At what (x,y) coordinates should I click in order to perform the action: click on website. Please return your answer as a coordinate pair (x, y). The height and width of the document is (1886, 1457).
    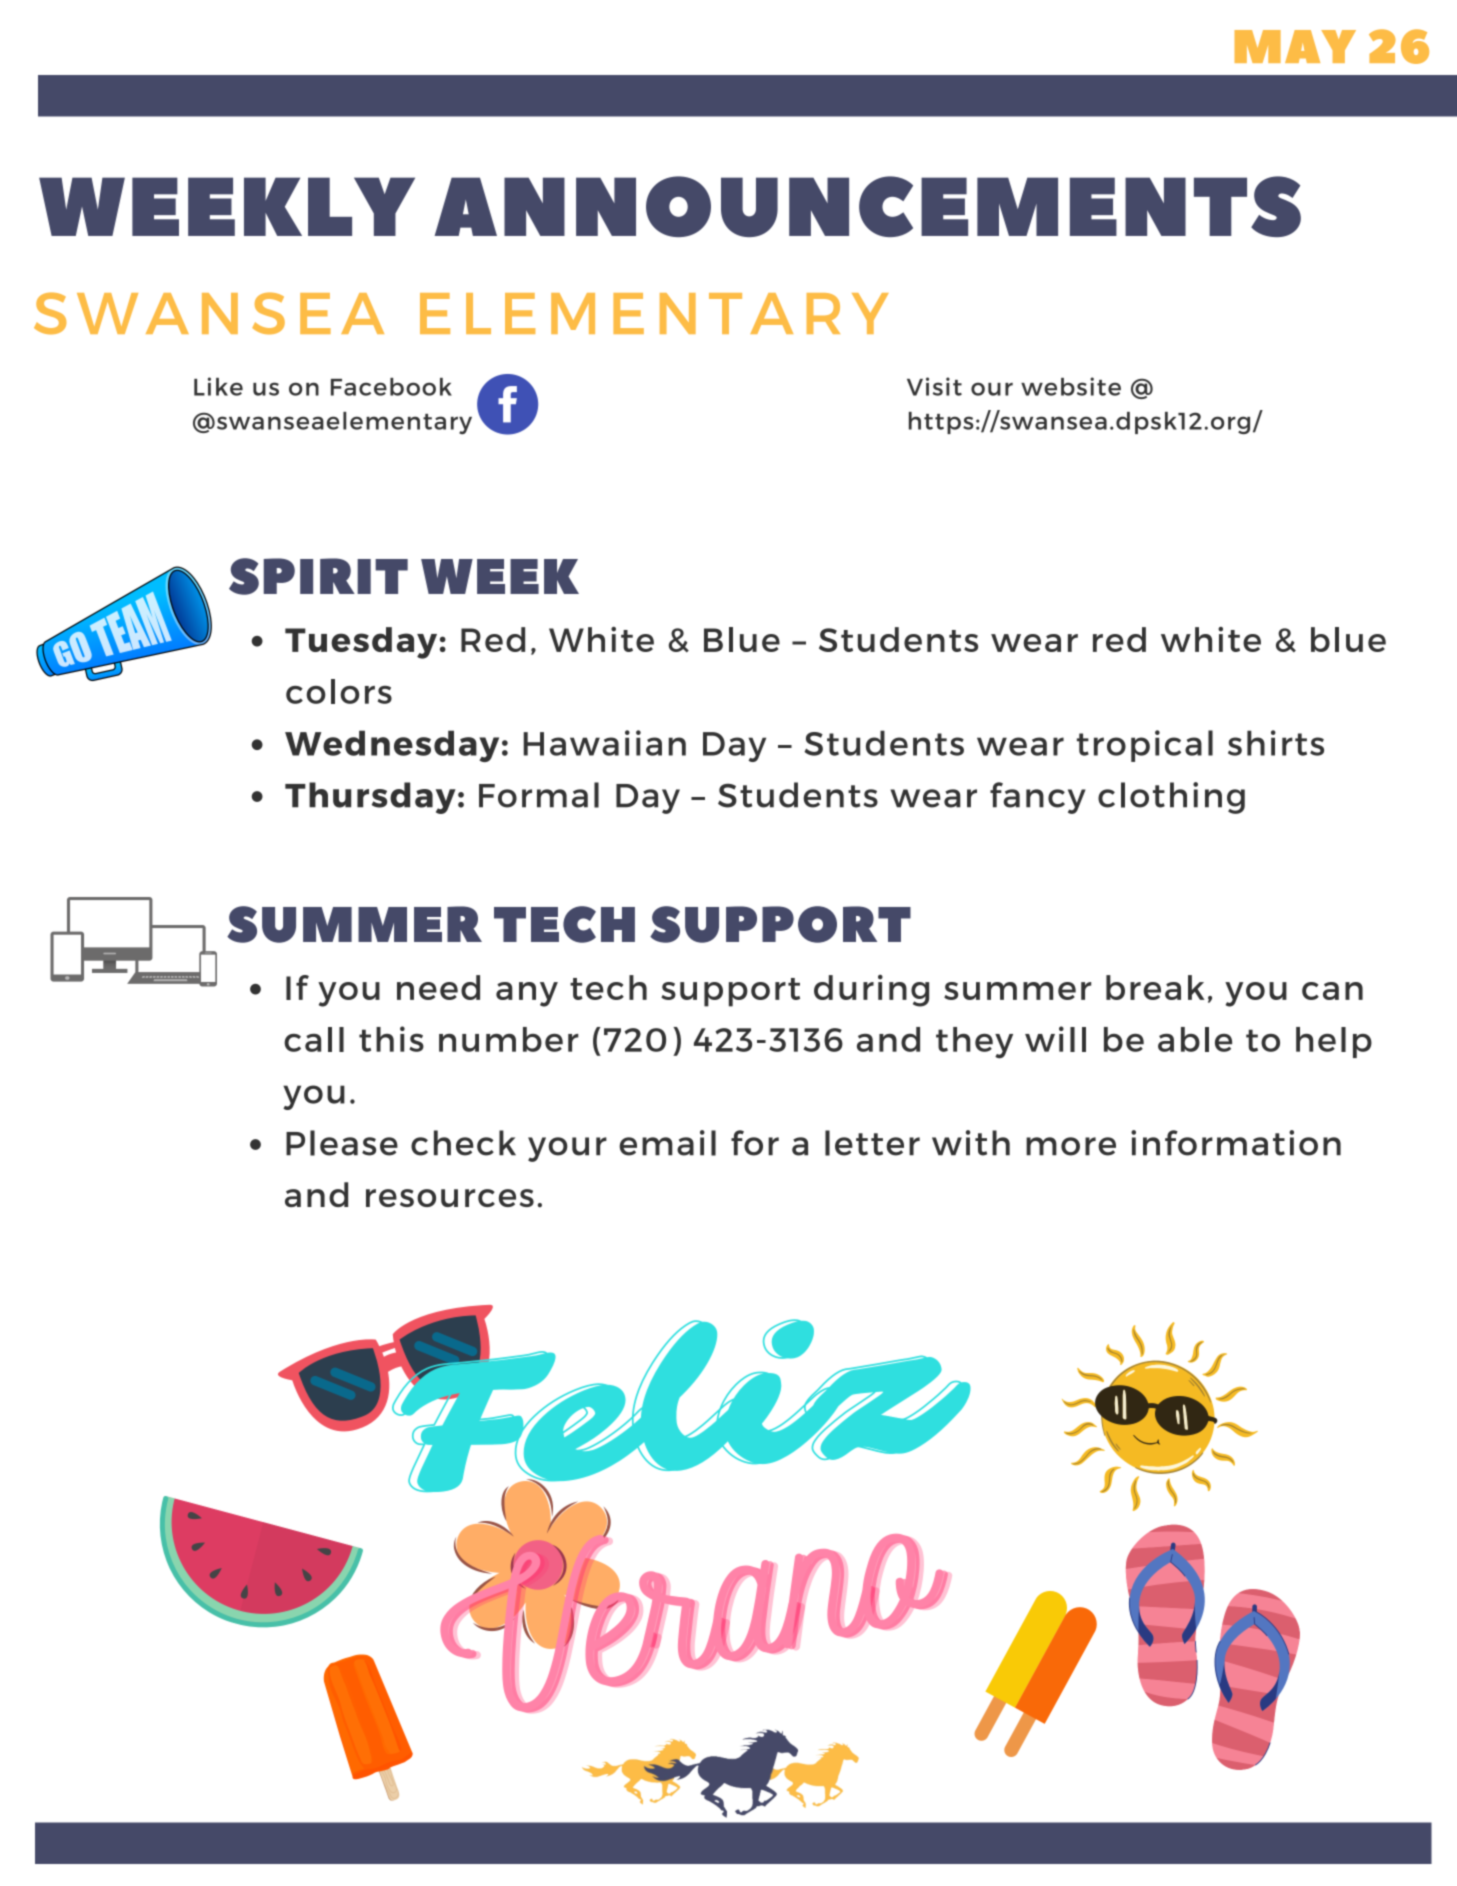
    Looking at the image, I should click on (1071, 386).
